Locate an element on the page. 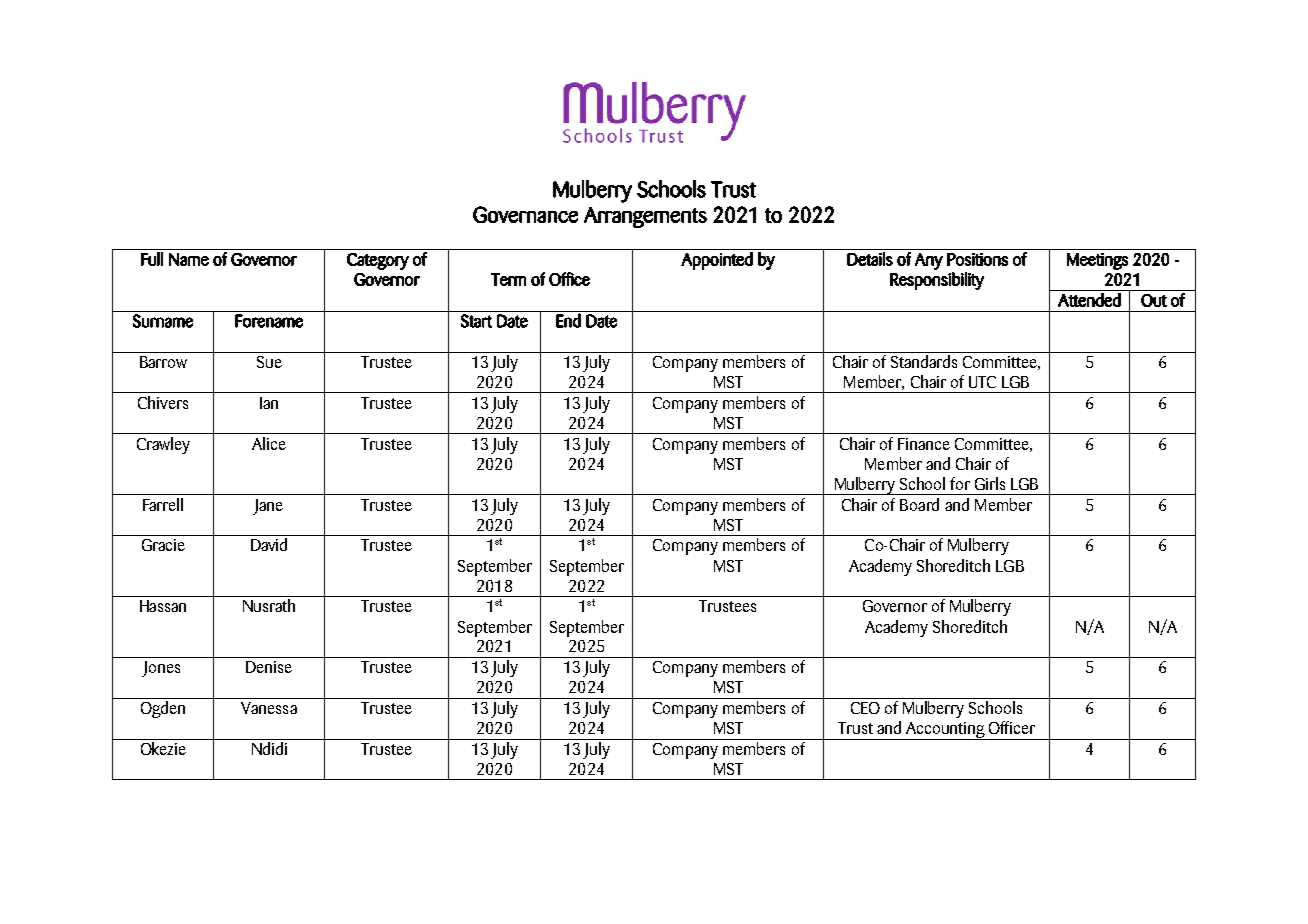 The width and height of the image is (1308, 924). Positions is located at coordinates (977, 259).
